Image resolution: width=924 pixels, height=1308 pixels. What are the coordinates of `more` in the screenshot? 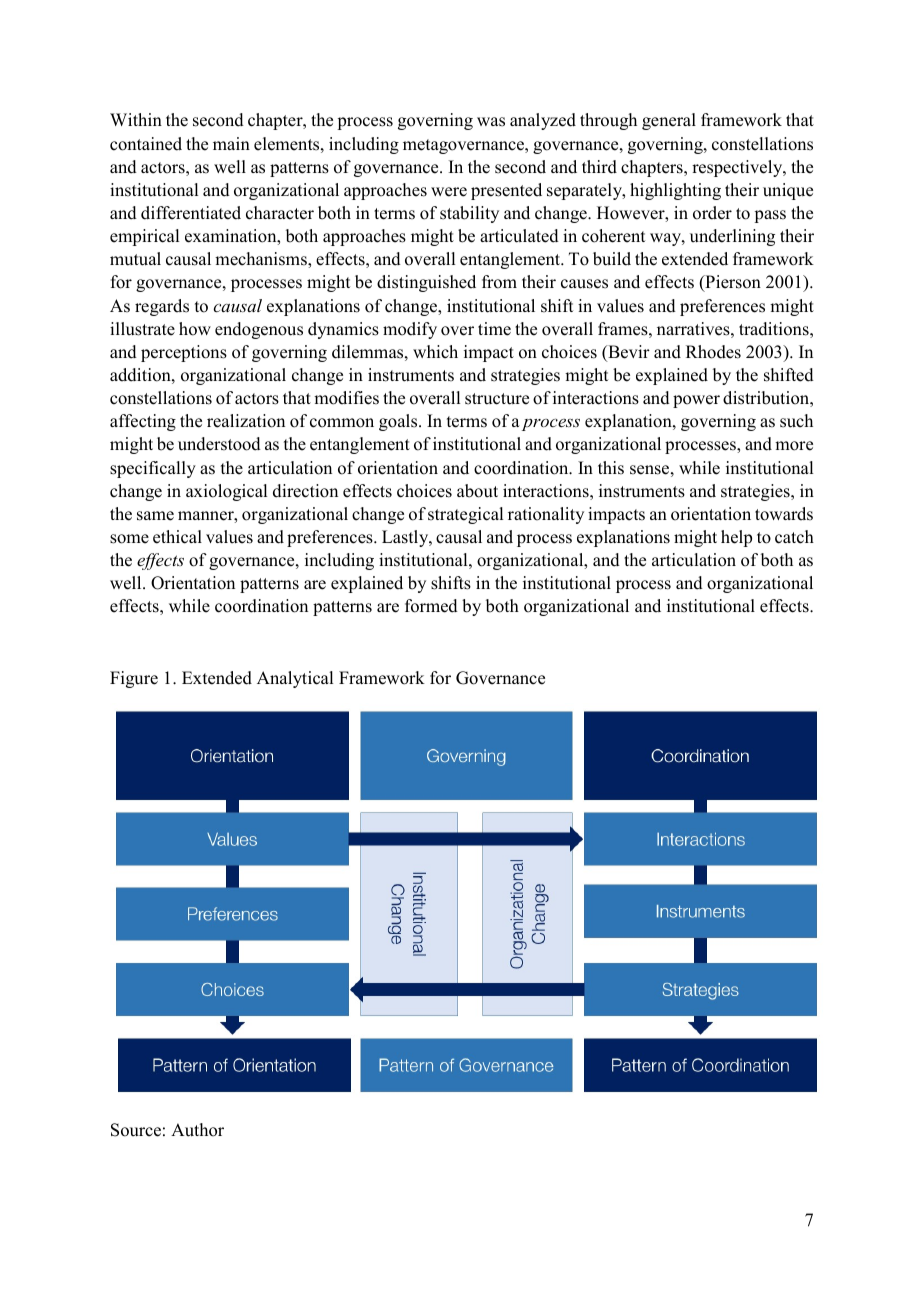 It's located at (794, 446).
